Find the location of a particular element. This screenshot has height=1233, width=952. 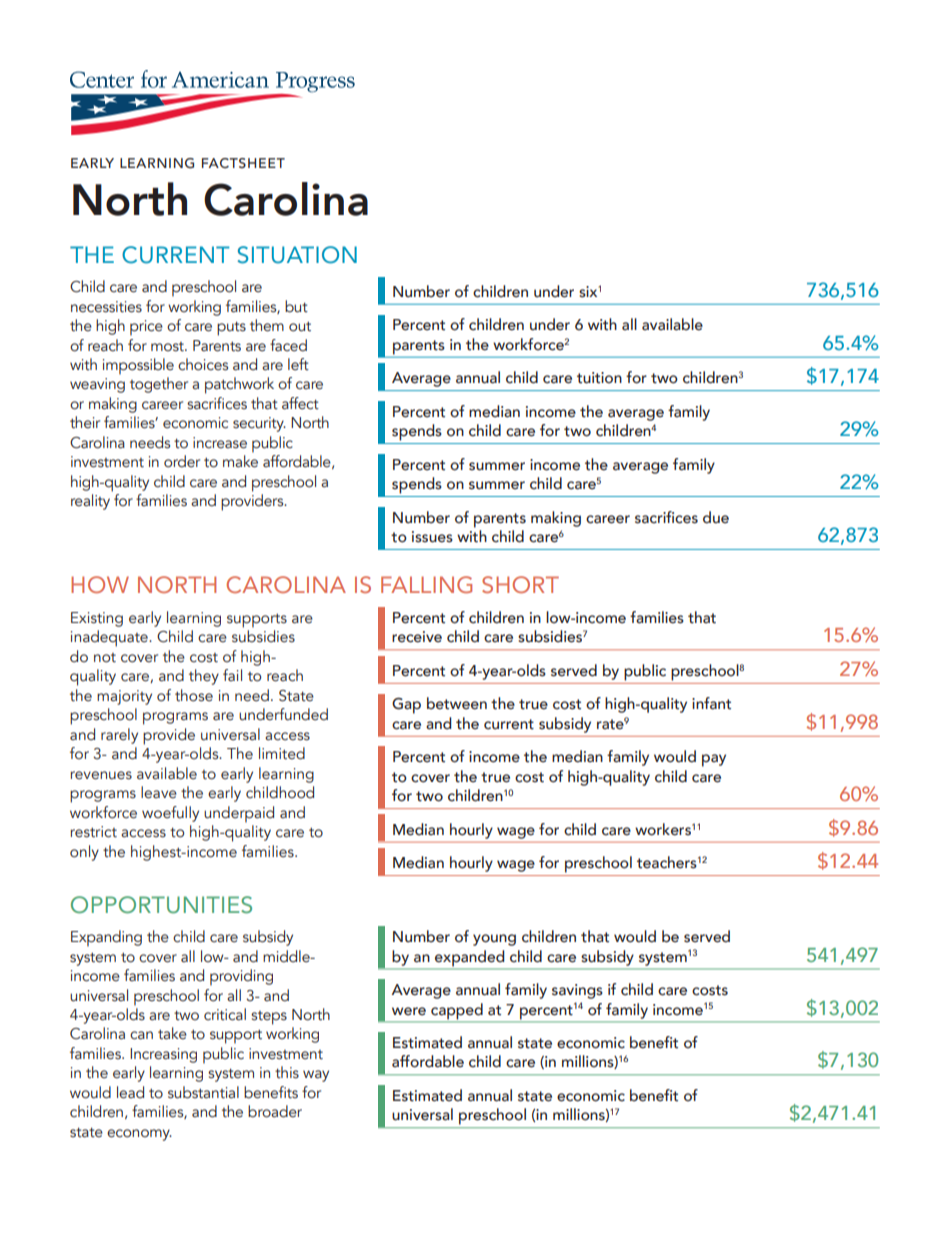

infant is located at coordinates (711, 703).
